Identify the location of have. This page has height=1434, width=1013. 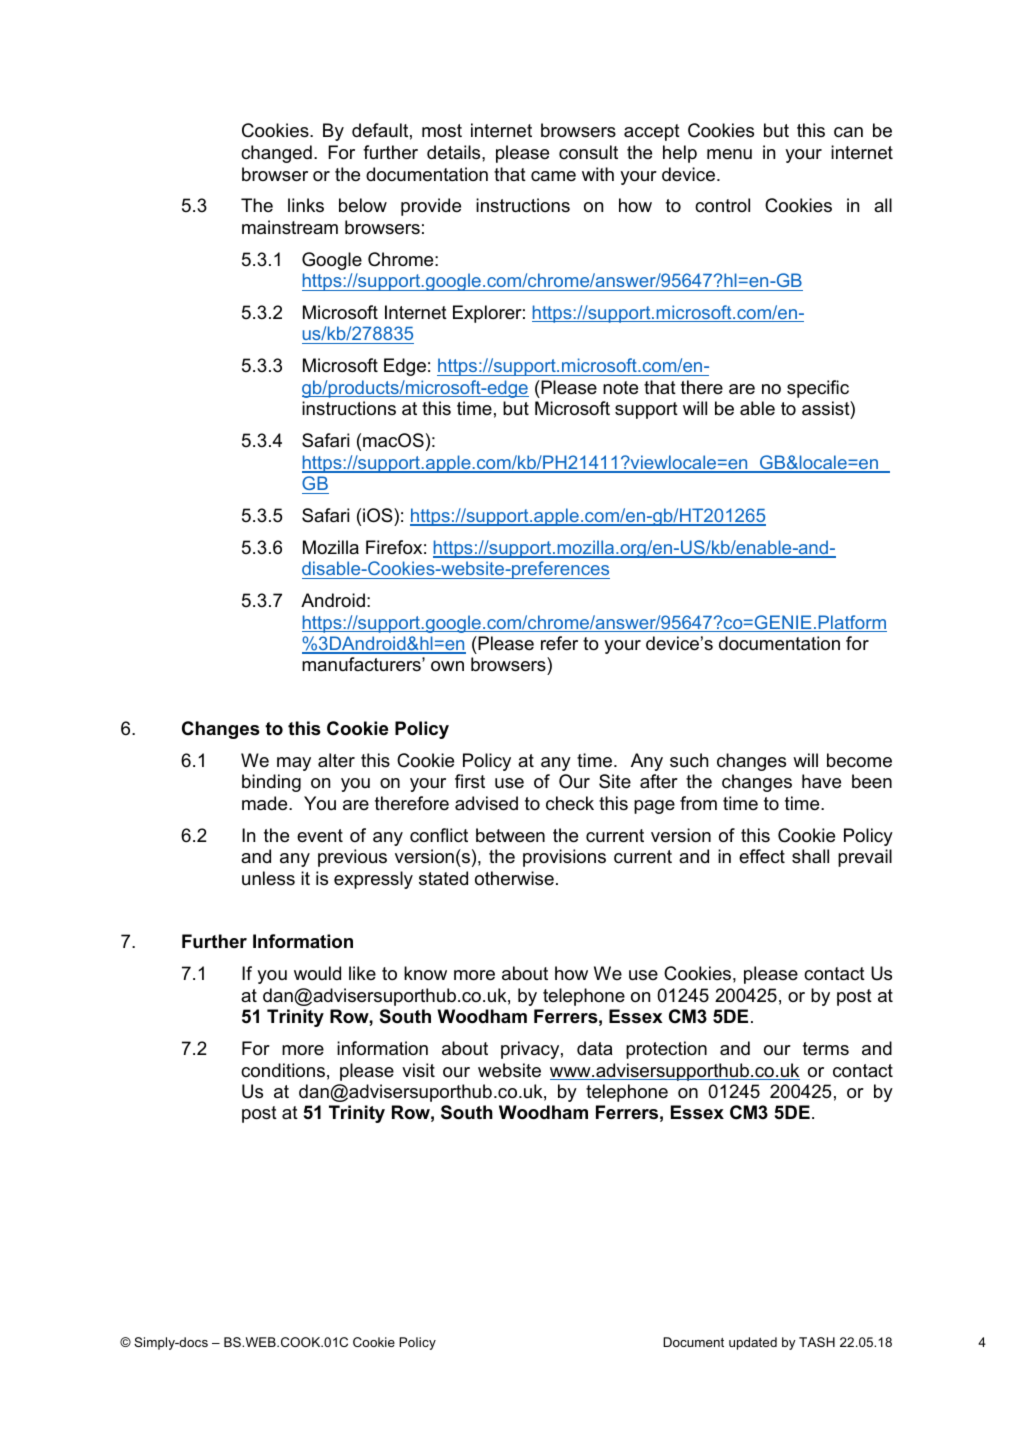
(821, 781).
